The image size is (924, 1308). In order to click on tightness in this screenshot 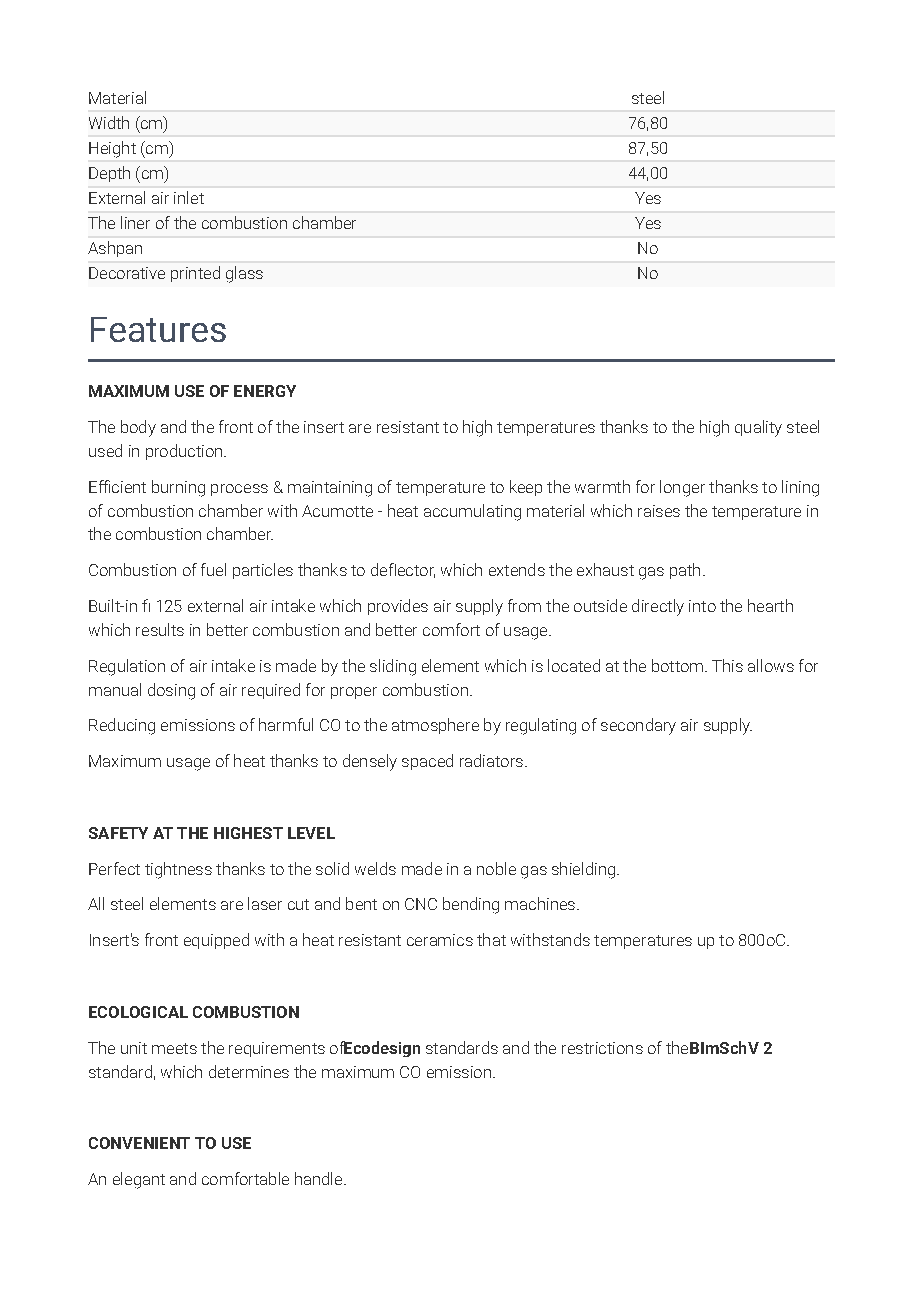, I will do `click(178, 870)`.
